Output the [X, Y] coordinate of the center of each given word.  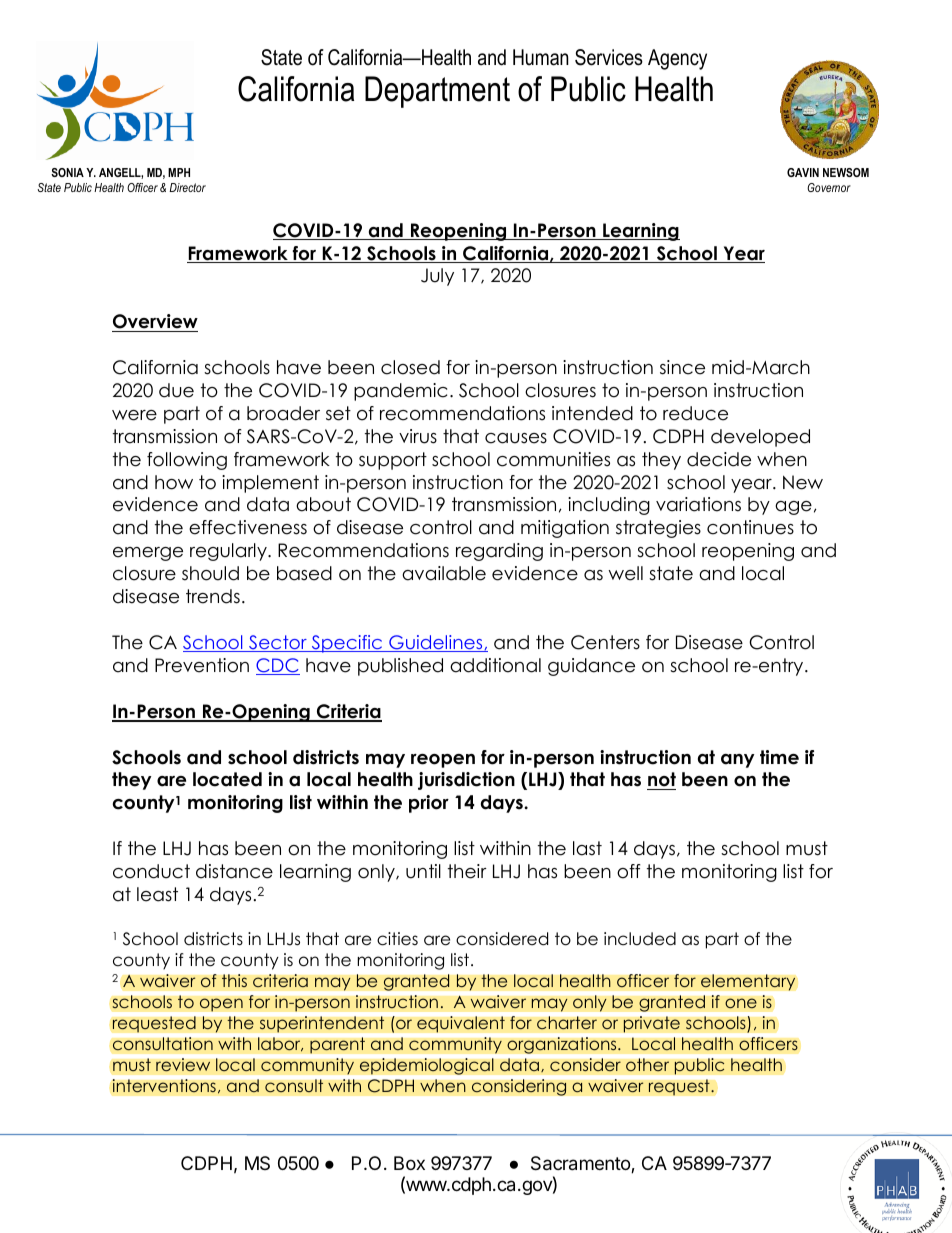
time [779, 757]
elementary [748, 982]
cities [397, 939]
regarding [499, 552]
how [174, 482]
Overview [155, 323]
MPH [179, 172]
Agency [677, 59]
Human [541, 57]
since [682, 367]
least [157, 894]
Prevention [202, 665]
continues [750, 527]
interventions [164, 1086]
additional [495, 665]
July [437, 277]
